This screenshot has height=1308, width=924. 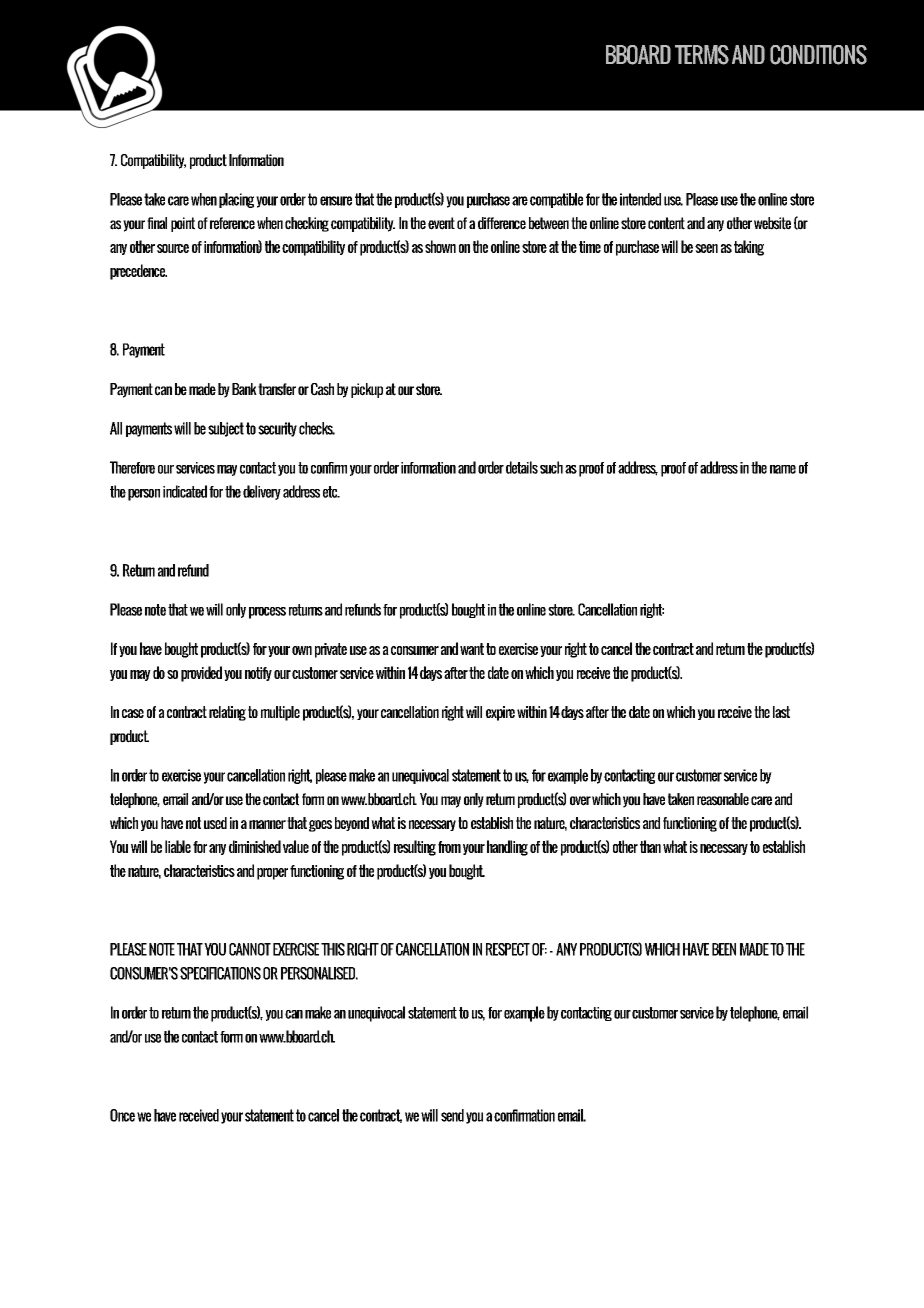 I want to click on want, so click(x=472, y=649).
